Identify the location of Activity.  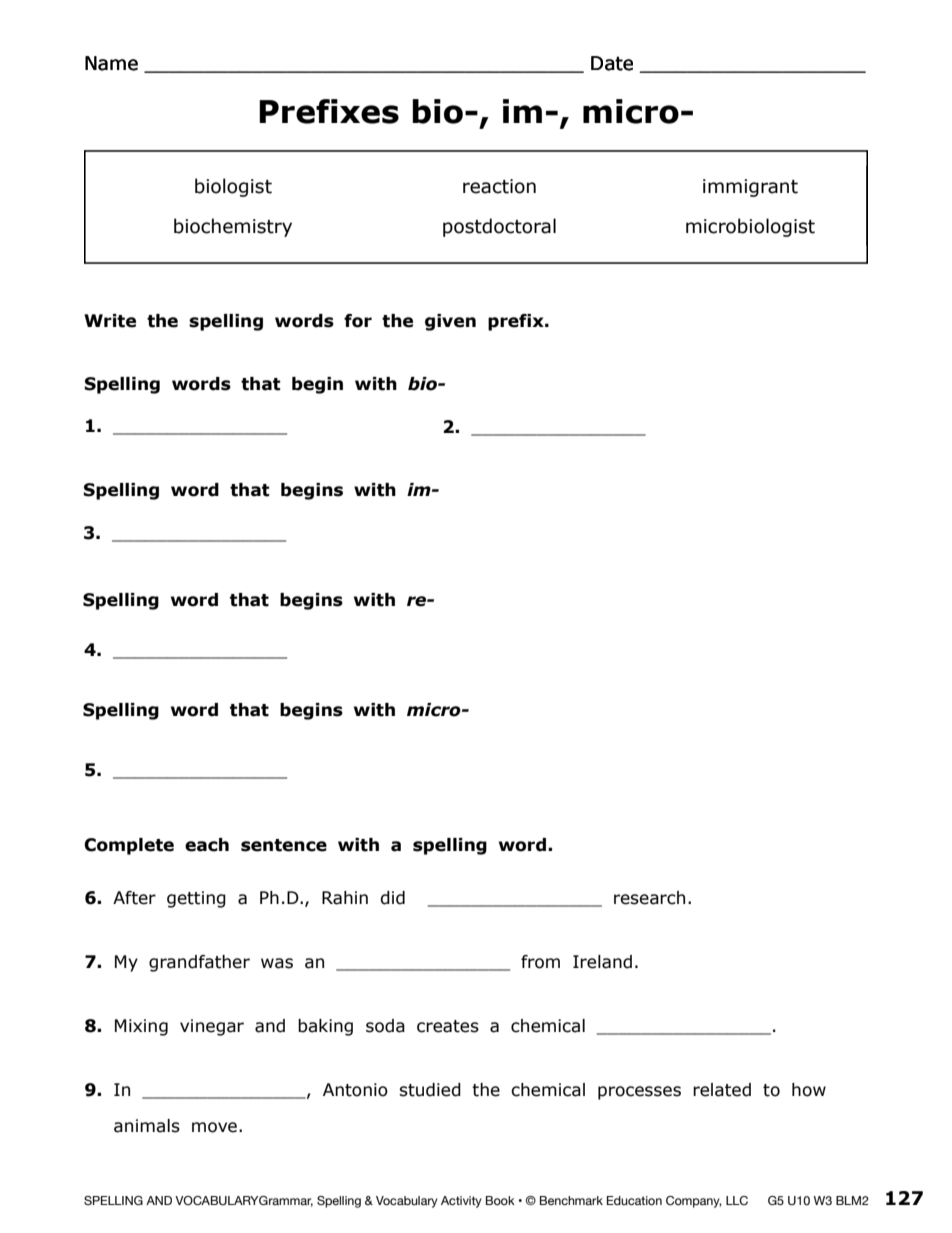
(461, 1202).
